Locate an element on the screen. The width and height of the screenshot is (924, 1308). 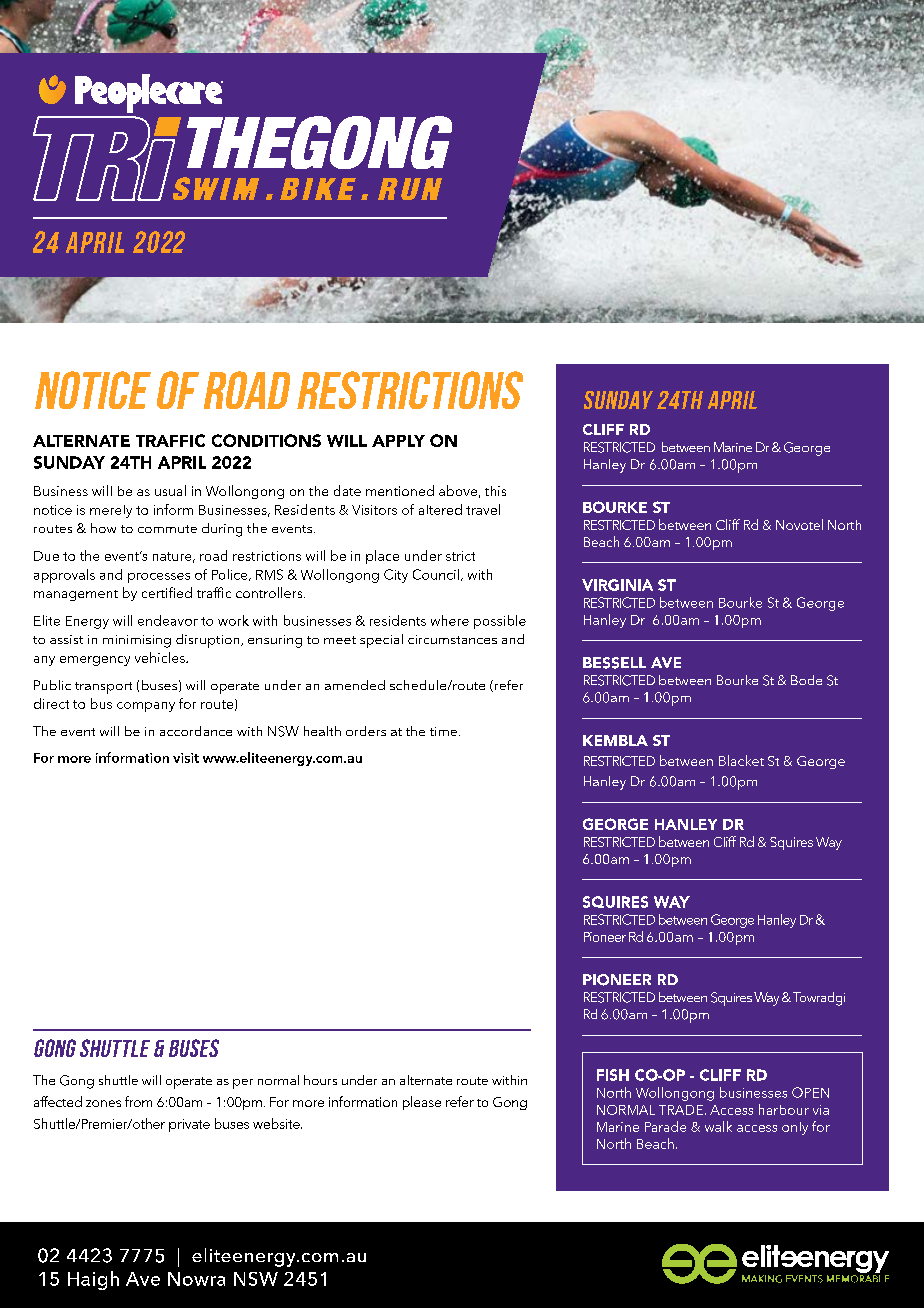
APPLY is located at coordinates (398, 441).
